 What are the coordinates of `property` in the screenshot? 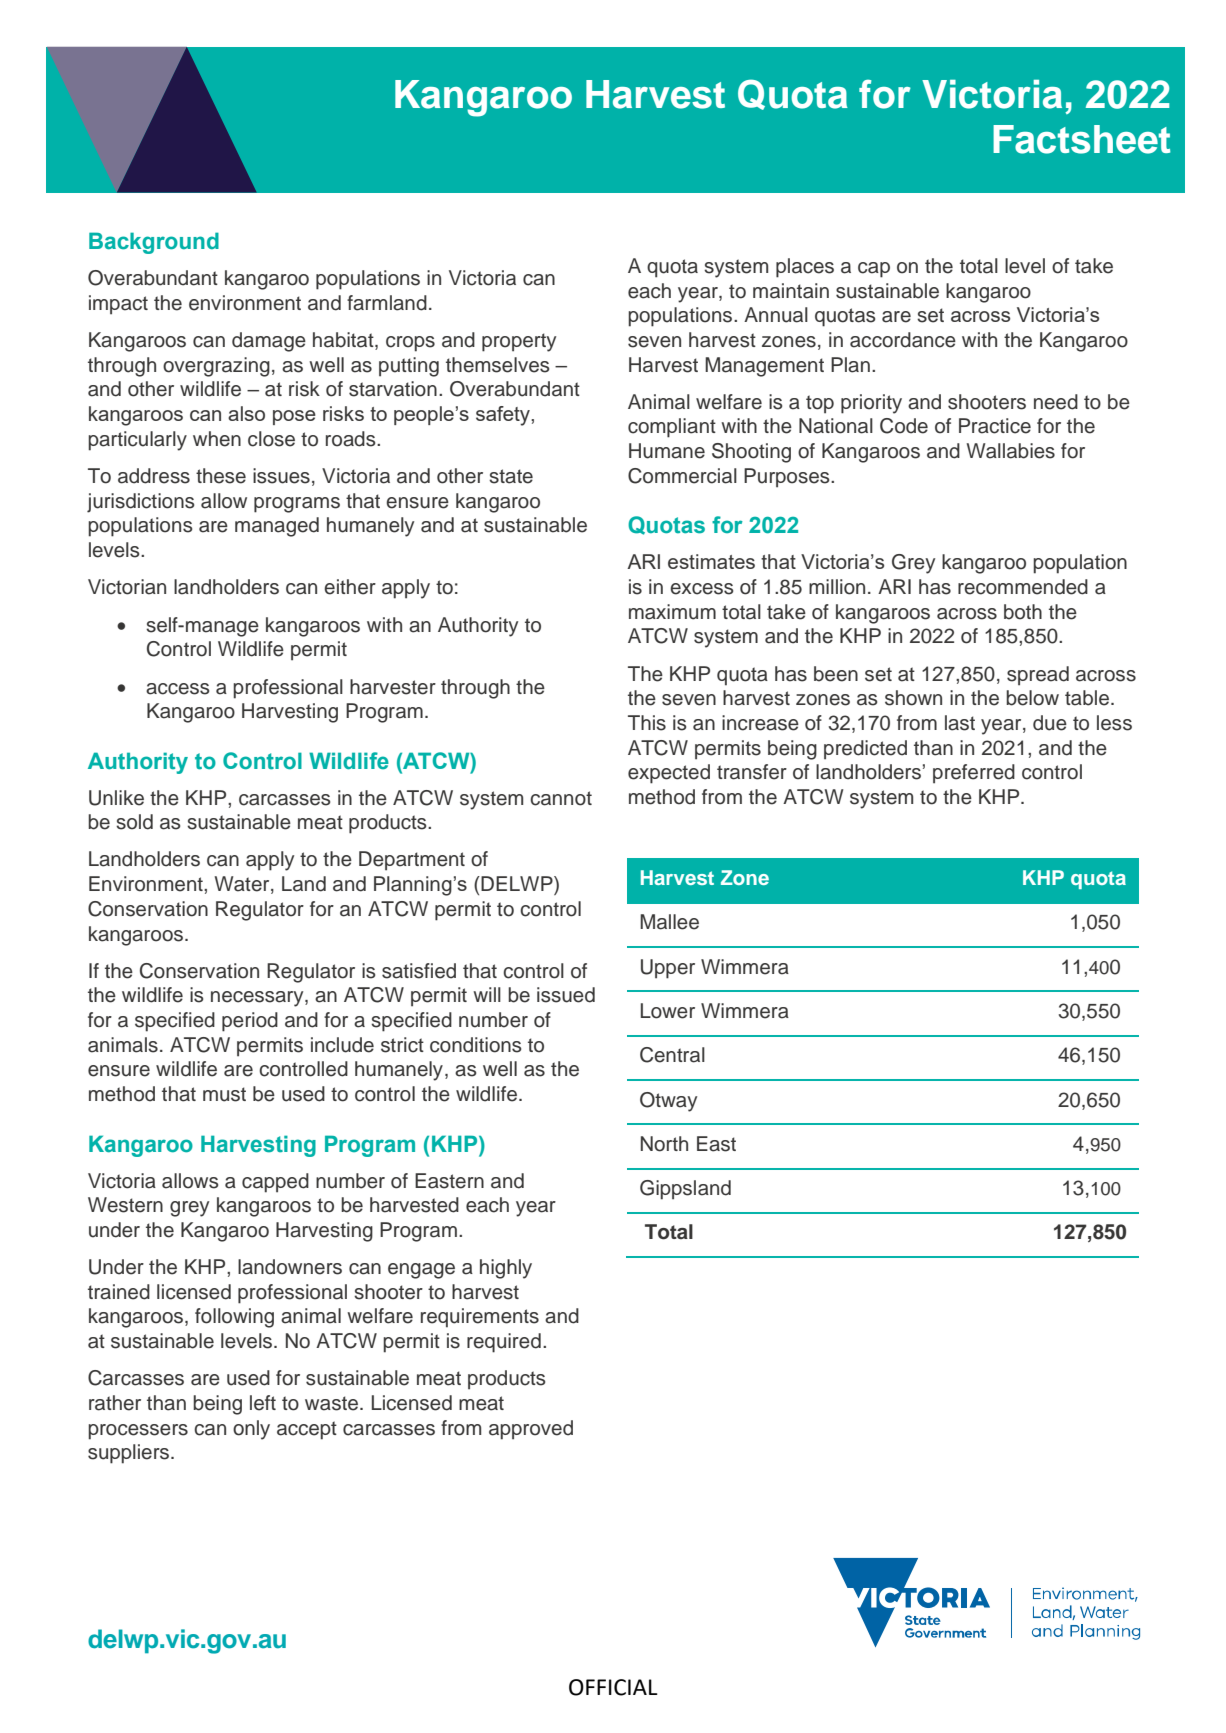 It's located at (519, 342).
